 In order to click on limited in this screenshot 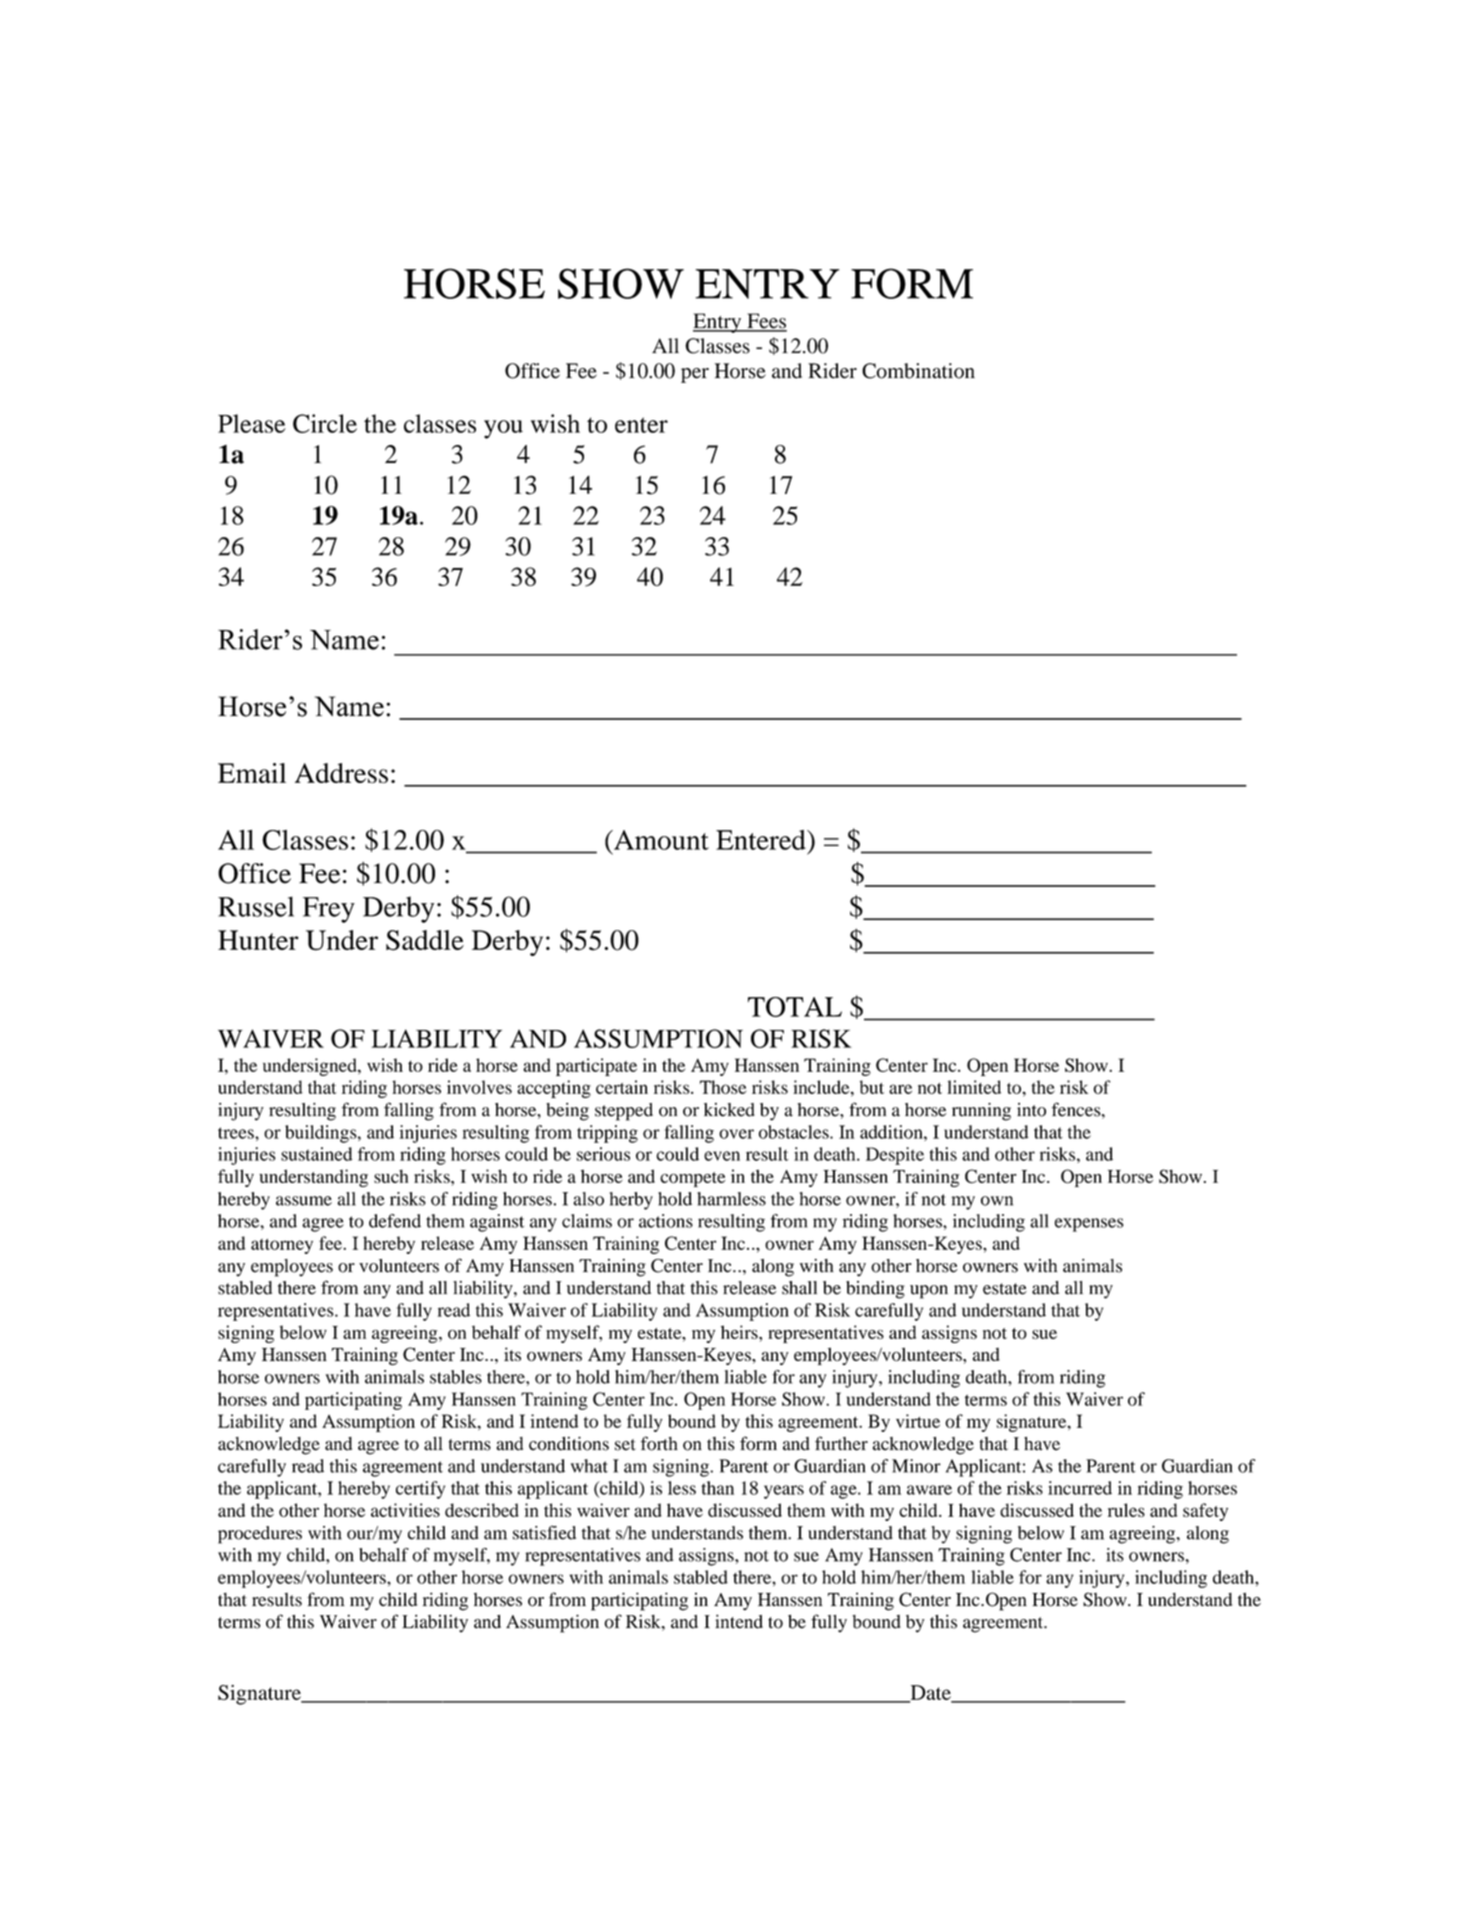, I will do `click(974, 1087)`.
